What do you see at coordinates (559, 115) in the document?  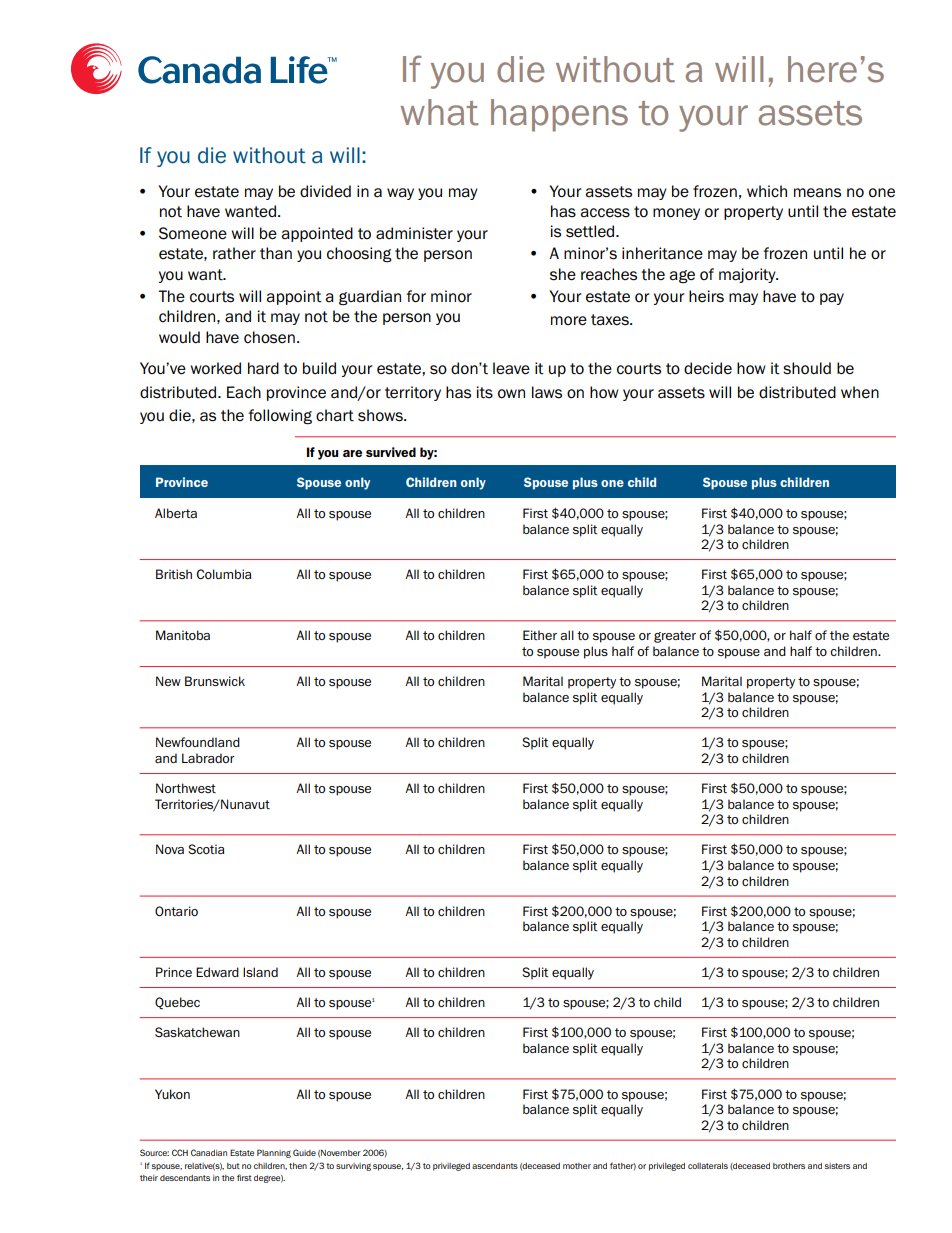 I see `happens` at bounding box center [559, 115].
